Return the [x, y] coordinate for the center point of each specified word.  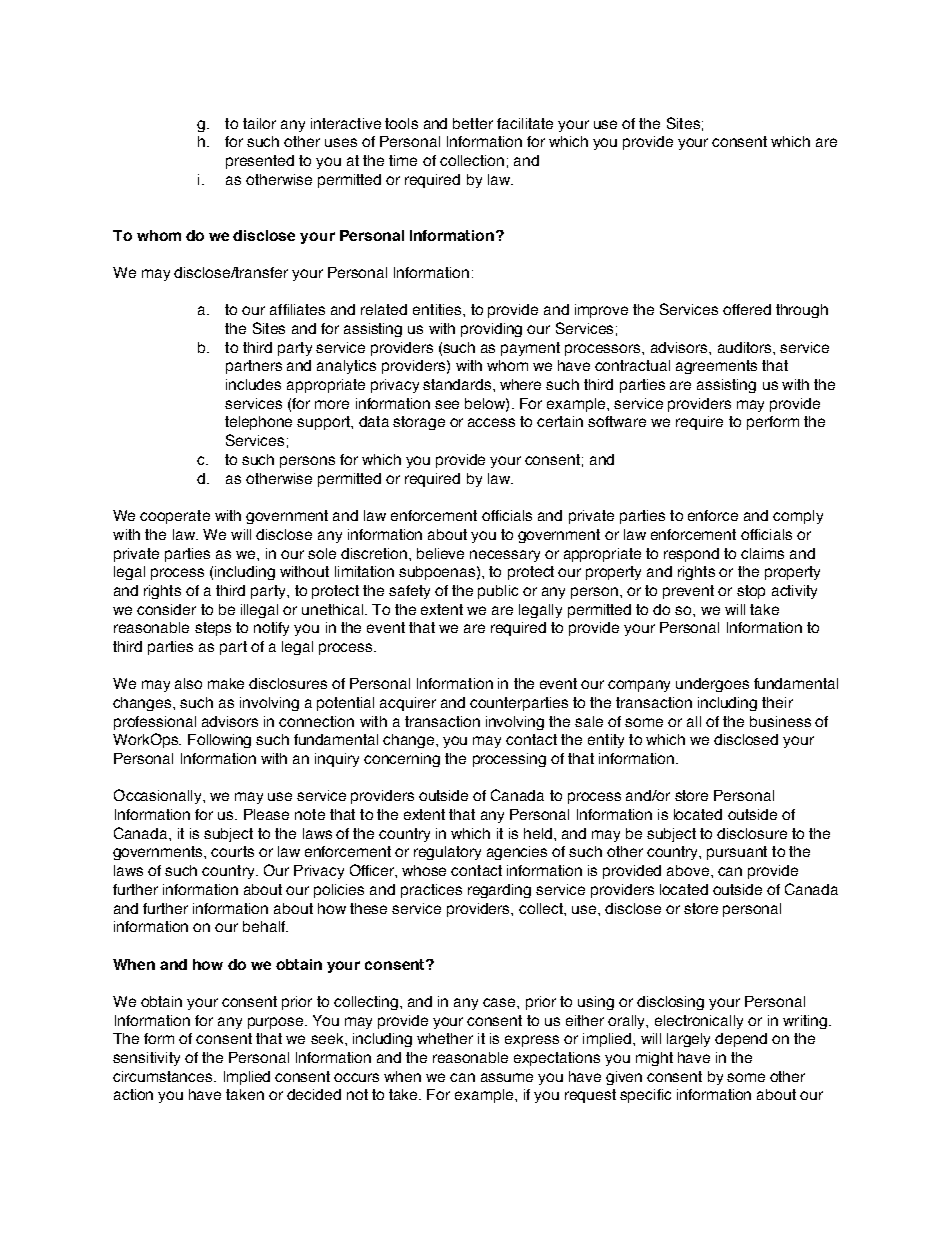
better [473, 123]
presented [260, 162]
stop [751, 592]
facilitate [525, 123]
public [498, 592]
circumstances [164, 1076]
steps [213, 629]
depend [741, 1040]
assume [507, 1077]
